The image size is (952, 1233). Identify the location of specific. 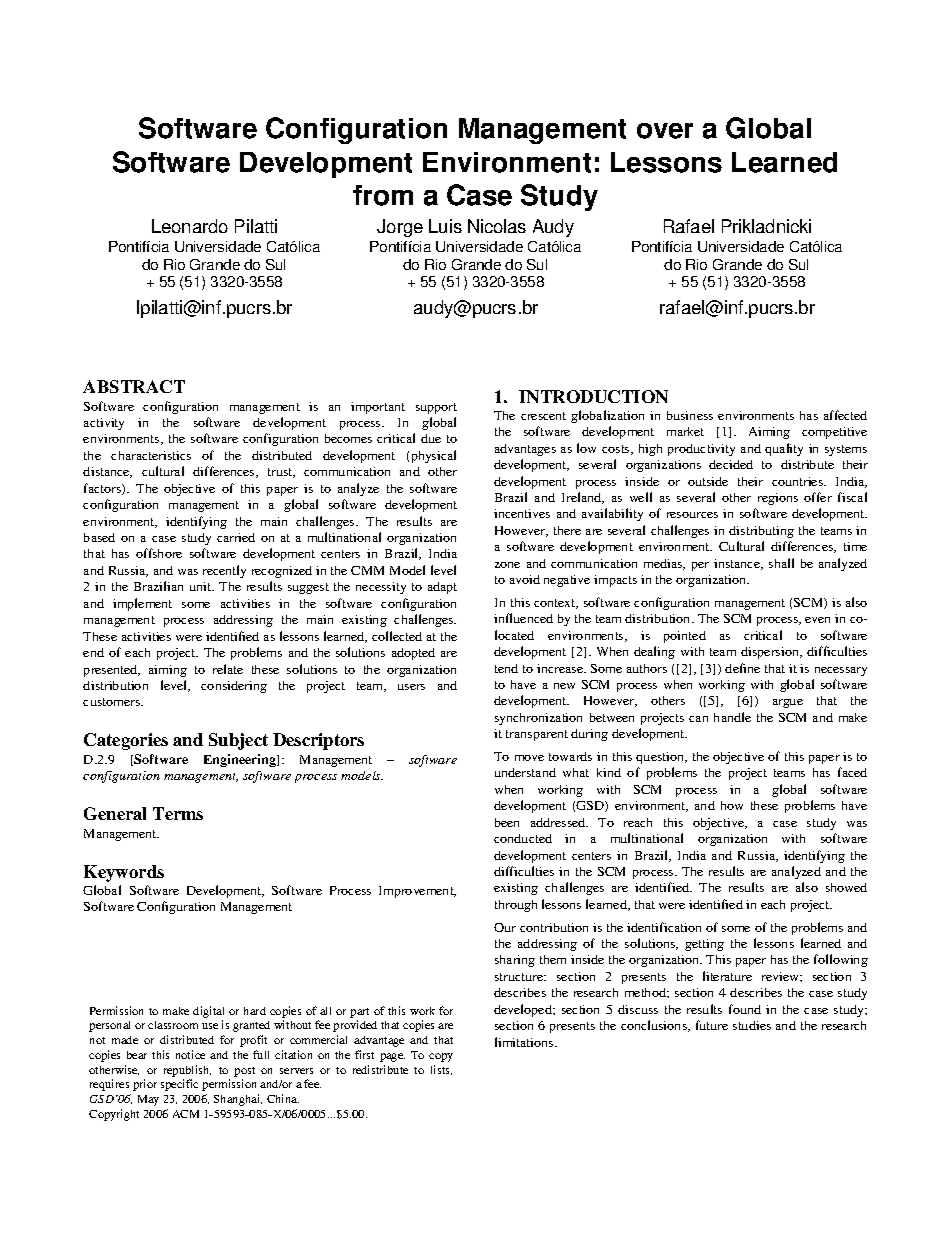
(179, 1085).
